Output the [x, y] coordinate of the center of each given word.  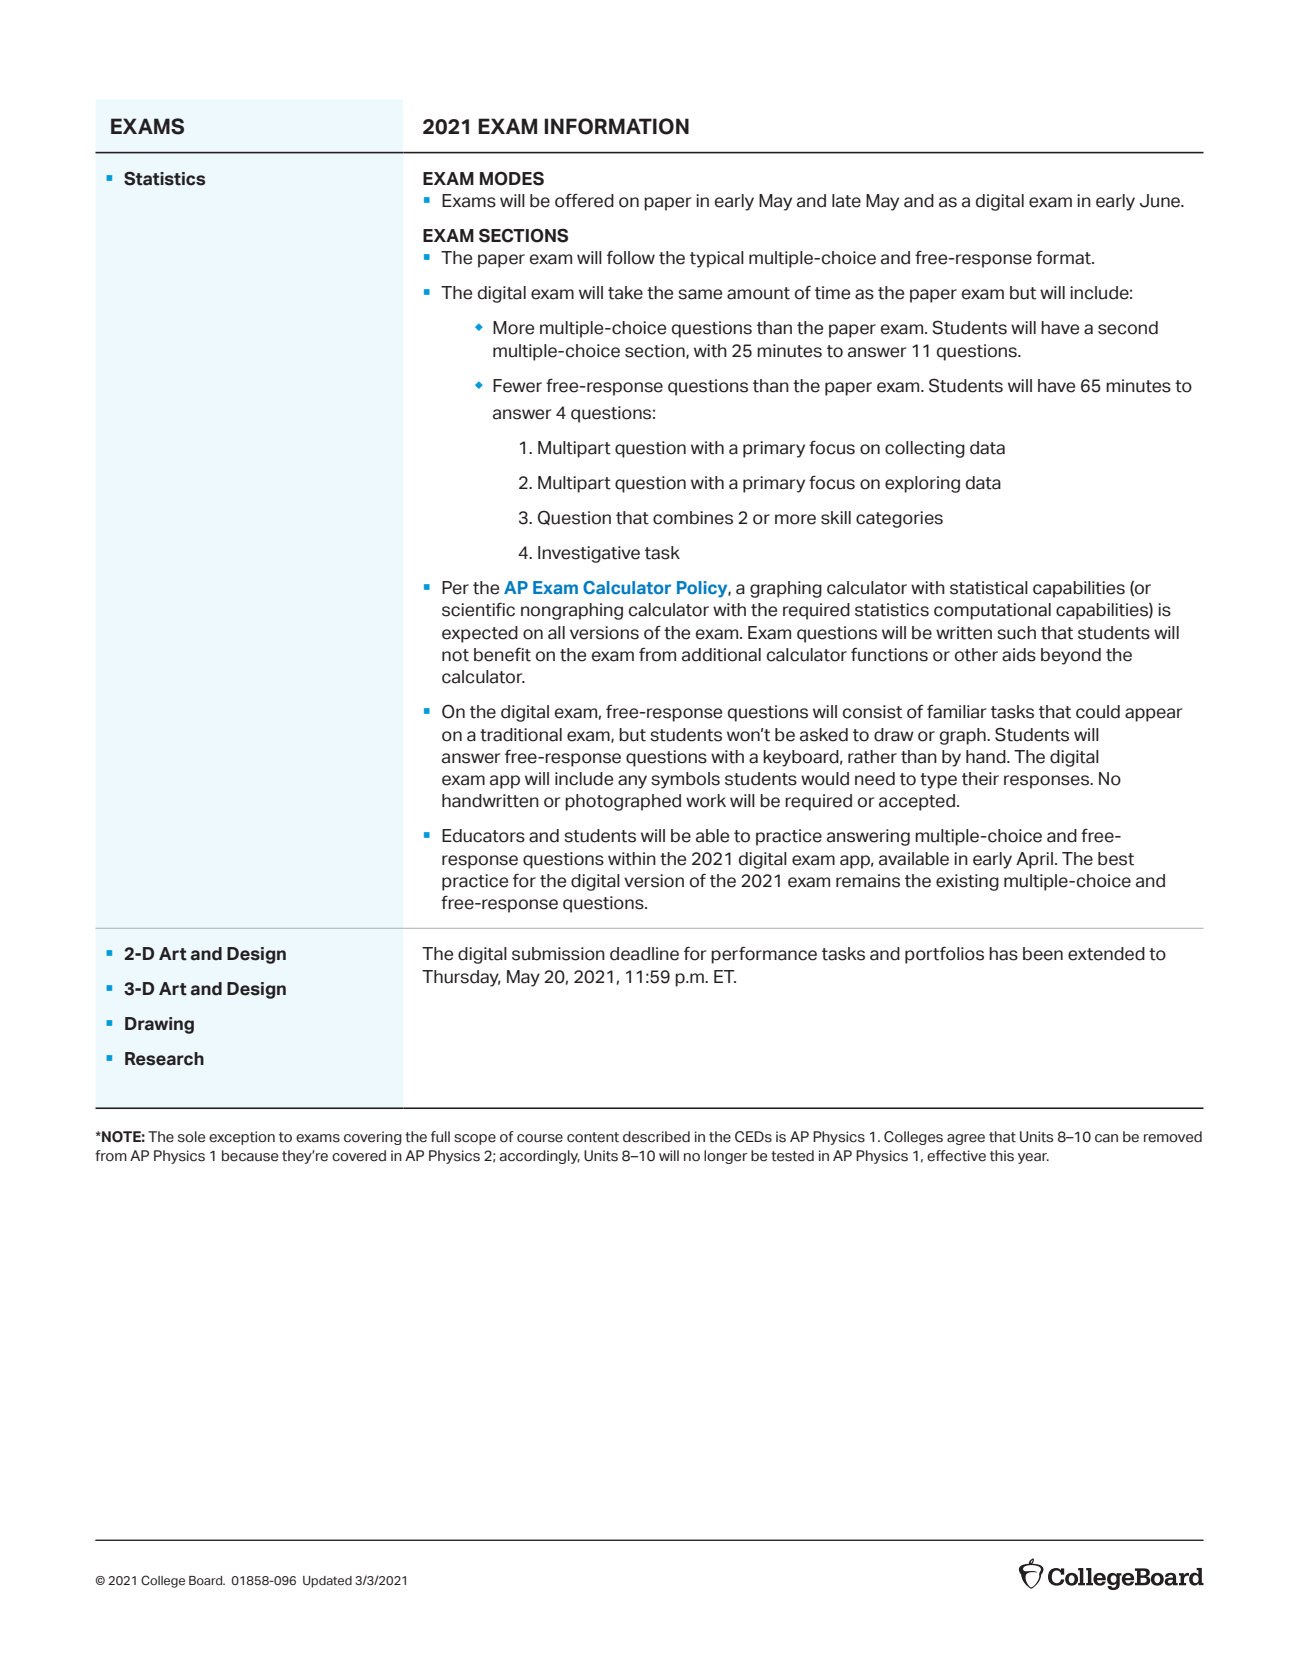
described [656, 1137]
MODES [512, 178]
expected [480, 634]
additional [721, 655]
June [1161, 201]
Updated [327, 1582]
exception [242, 1138]
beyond [1071, 656]
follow [631, 257]
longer [725, 1157]
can [1106, 1138]
